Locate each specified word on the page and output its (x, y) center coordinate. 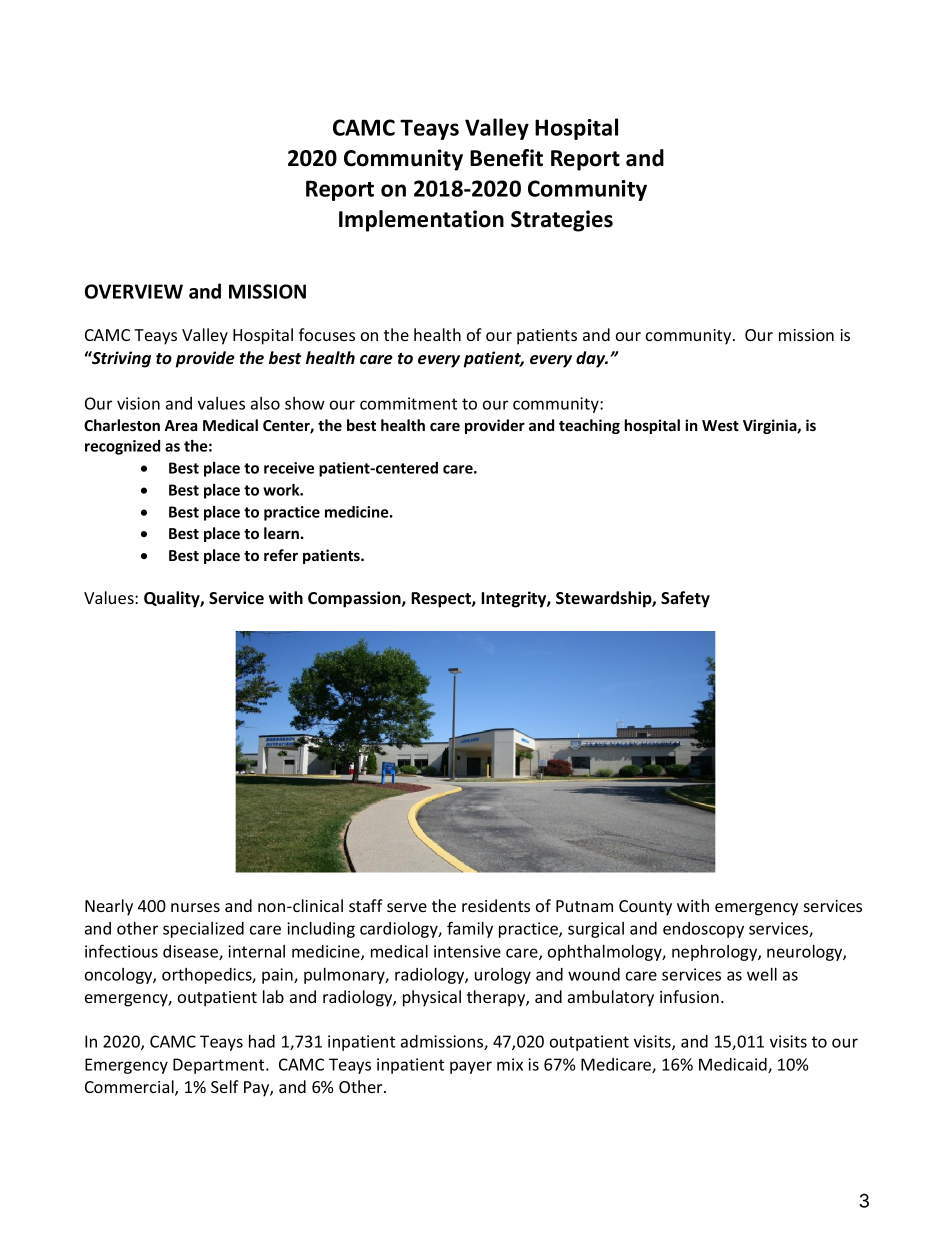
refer (281, 555)
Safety (685, 599)
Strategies (562, 221)
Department (220, 1066)
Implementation (421, 221)
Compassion (355, 599)
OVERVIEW (134, 291)
